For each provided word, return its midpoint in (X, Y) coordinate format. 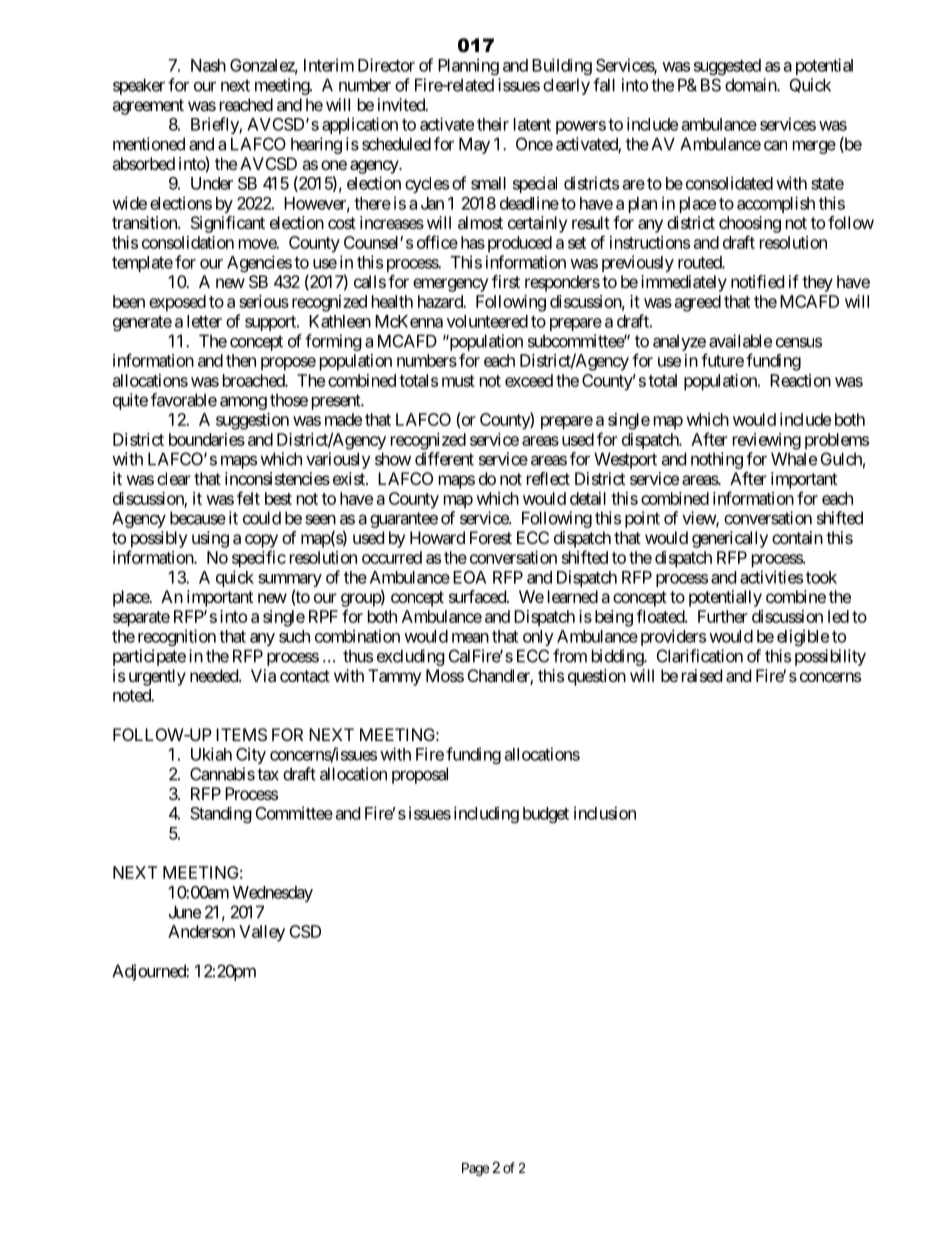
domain (751, 85)
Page (475, 1169)
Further (723, 616)
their (493, 124)
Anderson (201, 931)
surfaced (478, 596)
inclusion (605, 813)
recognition (177, 637)
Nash (208, 65)
